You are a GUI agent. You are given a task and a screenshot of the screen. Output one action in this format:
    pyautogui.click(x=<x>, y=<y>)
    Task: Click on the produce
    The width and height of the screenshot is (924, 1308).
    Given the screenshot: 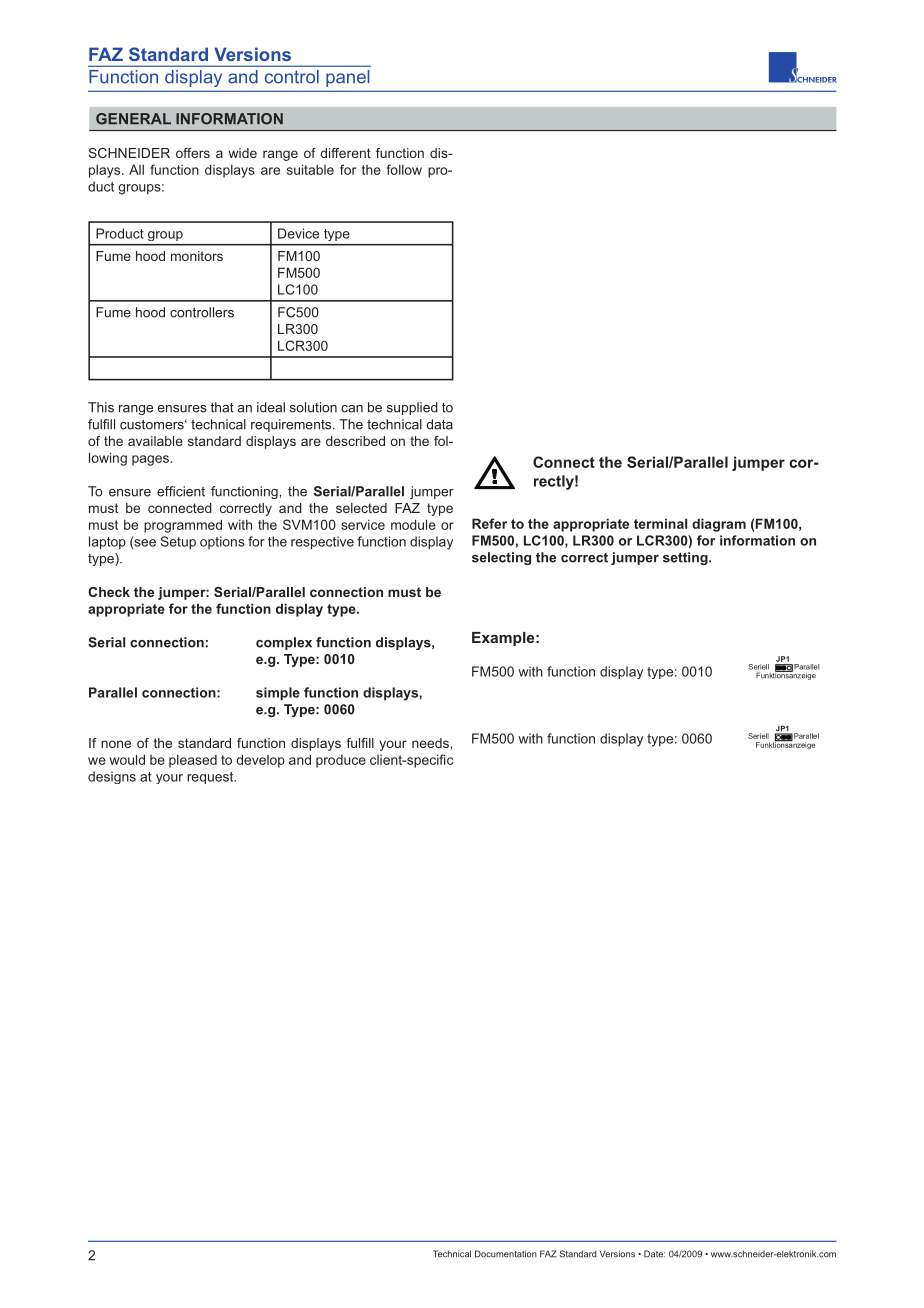 What is the action you would take?
    pyautogui.click(x=341, y=761)
